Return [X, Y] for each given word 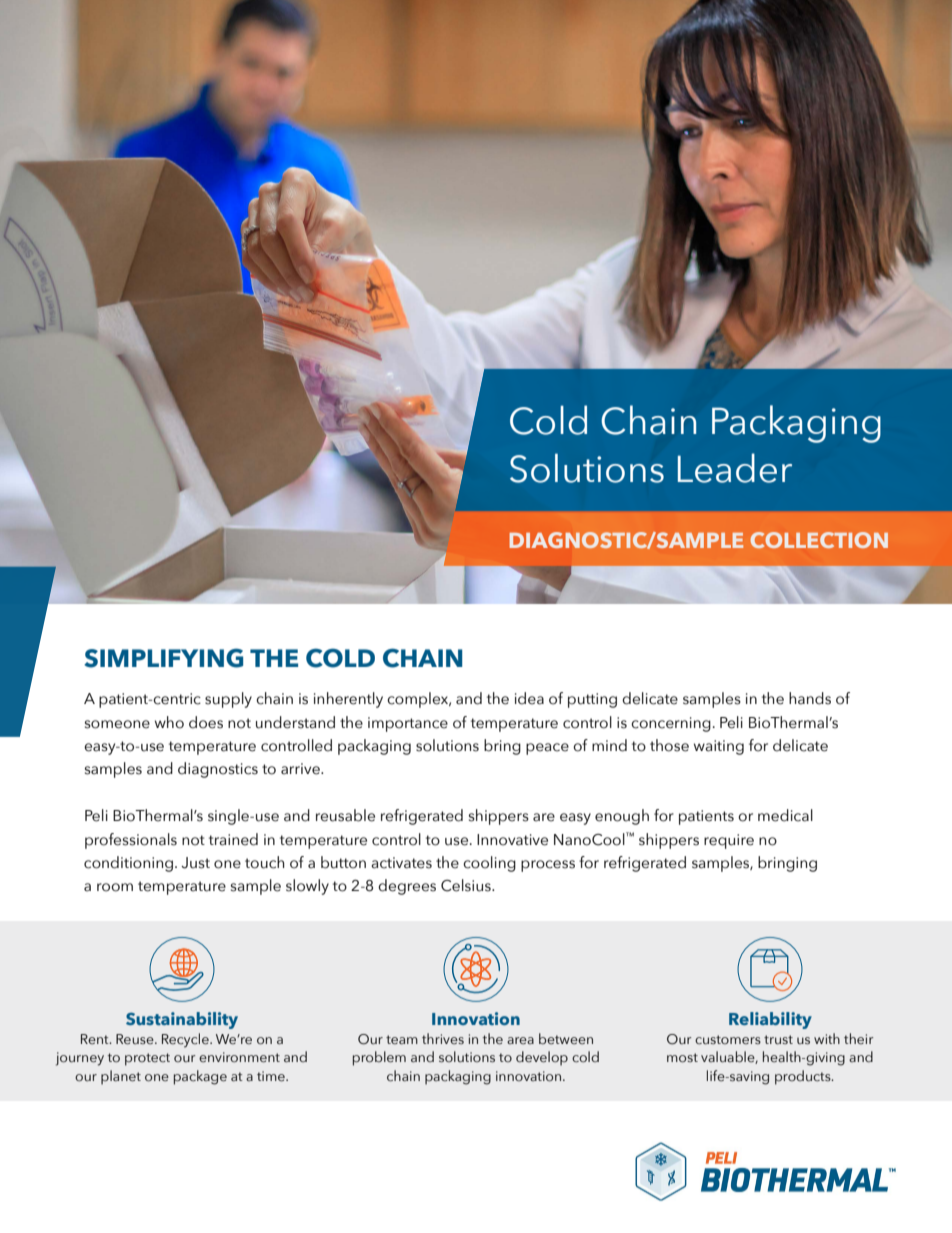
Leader [735, 468]
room [115, 887]
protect [147, 1059]
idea [529, 698]
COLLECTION [819, 540]
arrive [301, 769]
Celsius [467, 885]
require [729, 841]
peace [547, 749]
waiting [719, 747]
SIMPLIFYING [163, 658]
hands [810, 698]
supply [228, 700]
